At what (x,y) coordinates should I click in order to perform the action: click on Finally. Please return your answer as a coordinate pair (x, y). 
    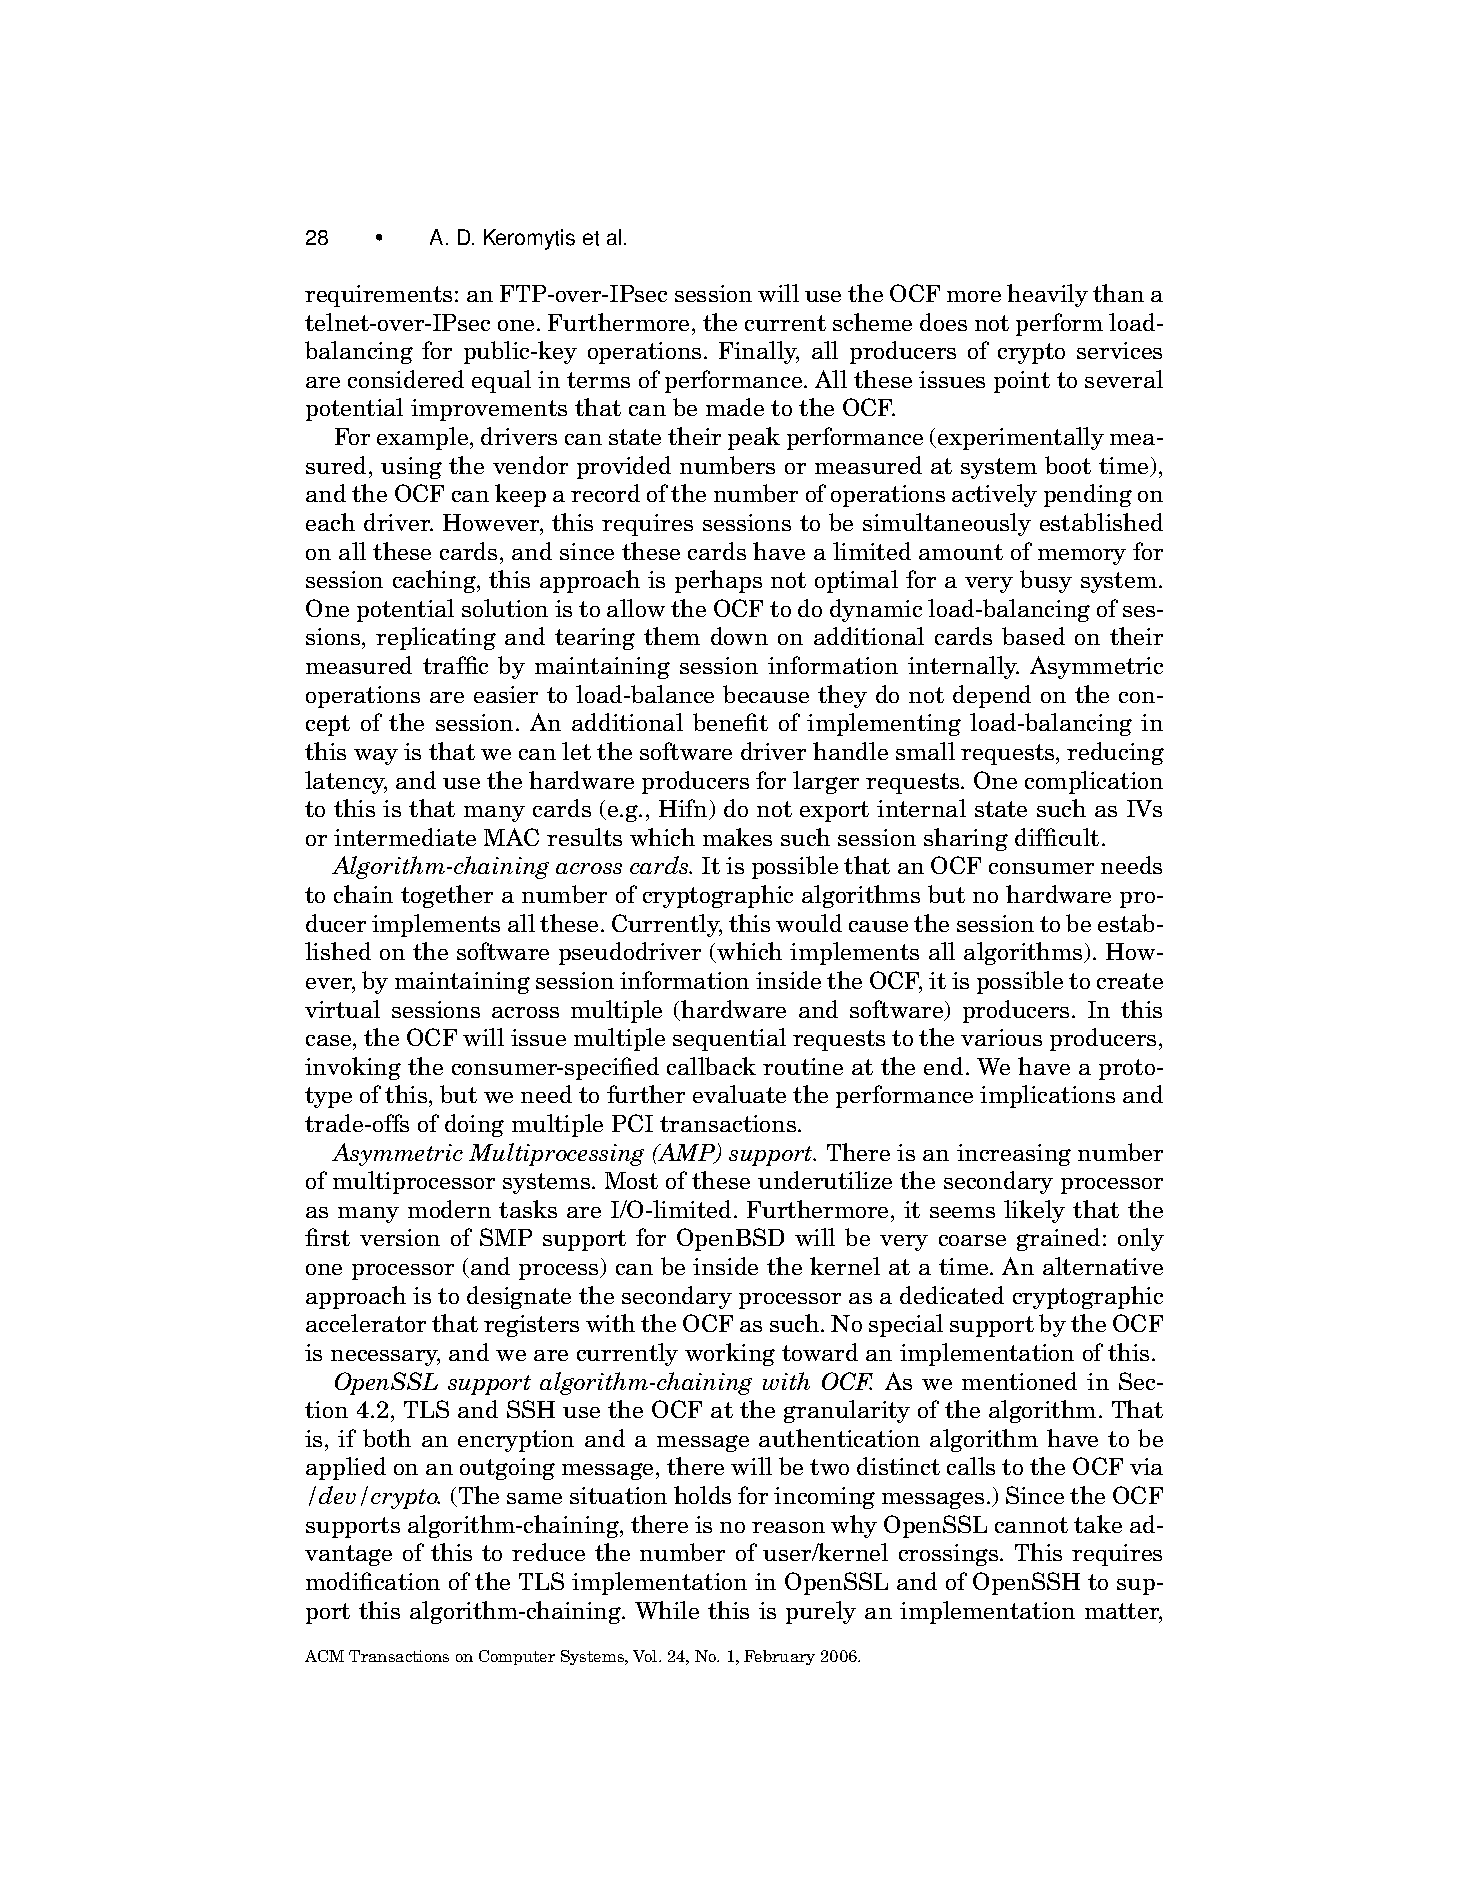
    Looking at the image, I should click on (759, 352).
